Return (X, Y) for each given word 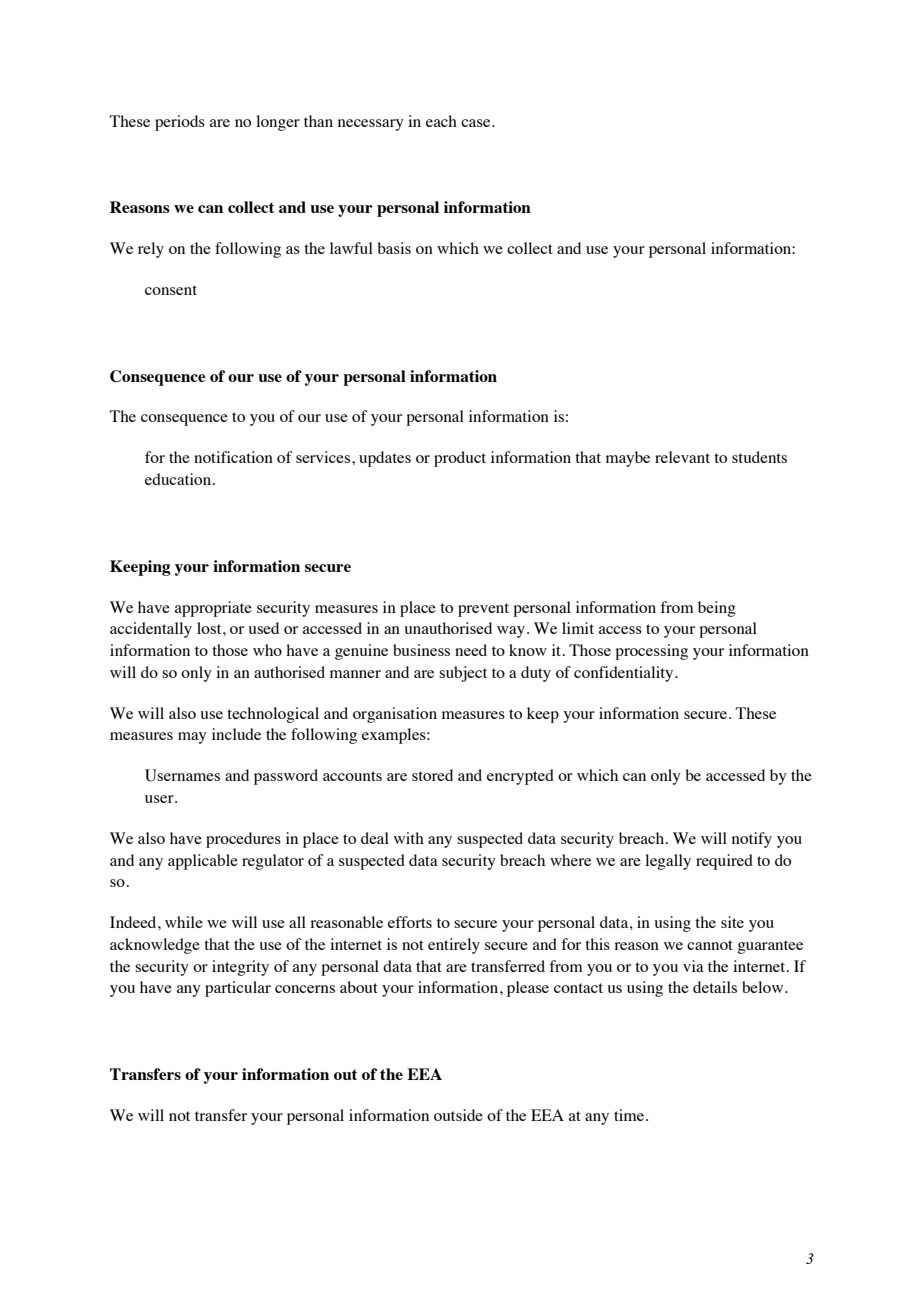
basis (394, 248)
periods (180, 123)
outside (458, 1115)
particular (238, 989)
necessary (371, 125)
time (630, 1115)
